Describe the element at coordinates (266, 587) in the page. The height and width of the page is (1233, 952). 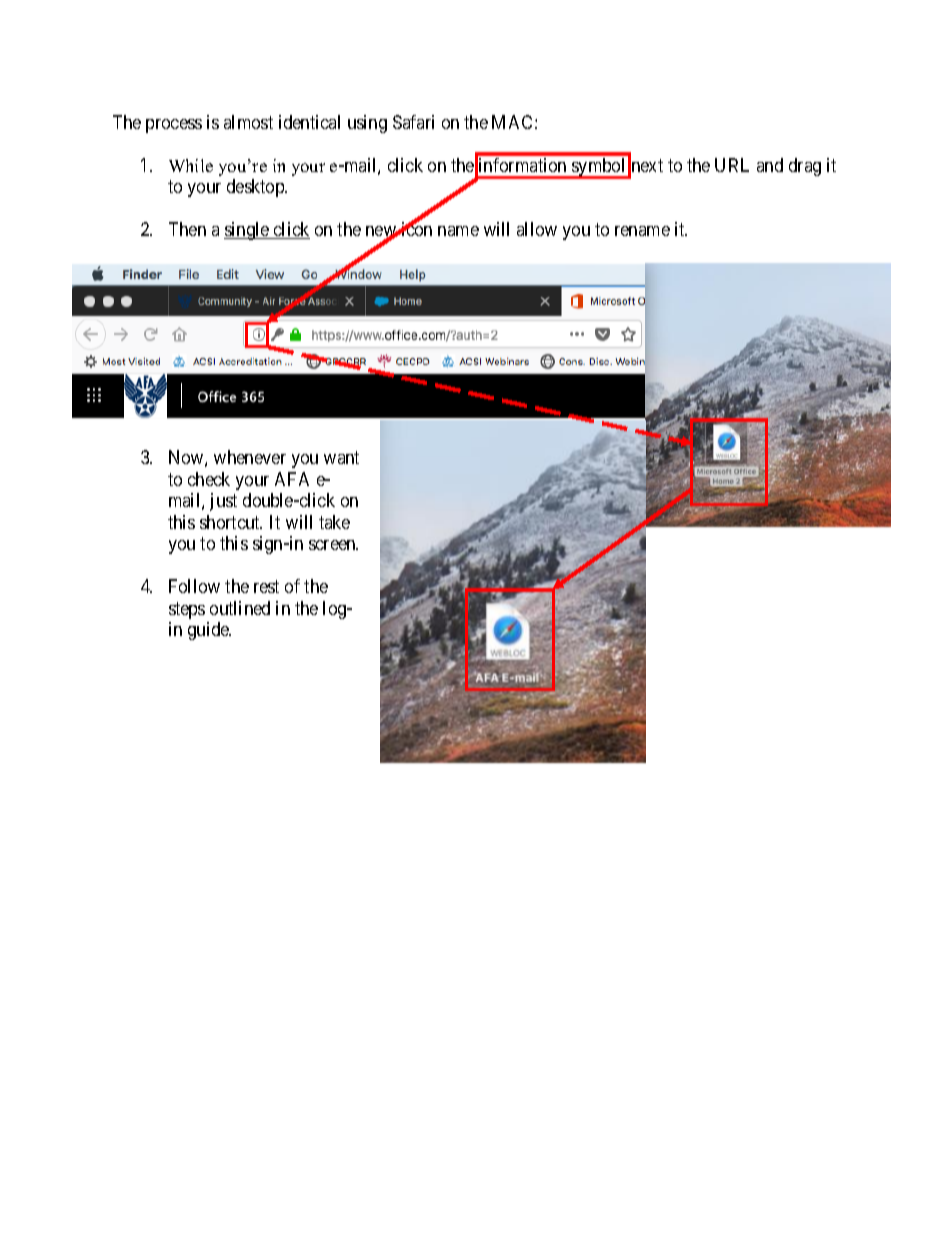
I see `rest` at that location.
